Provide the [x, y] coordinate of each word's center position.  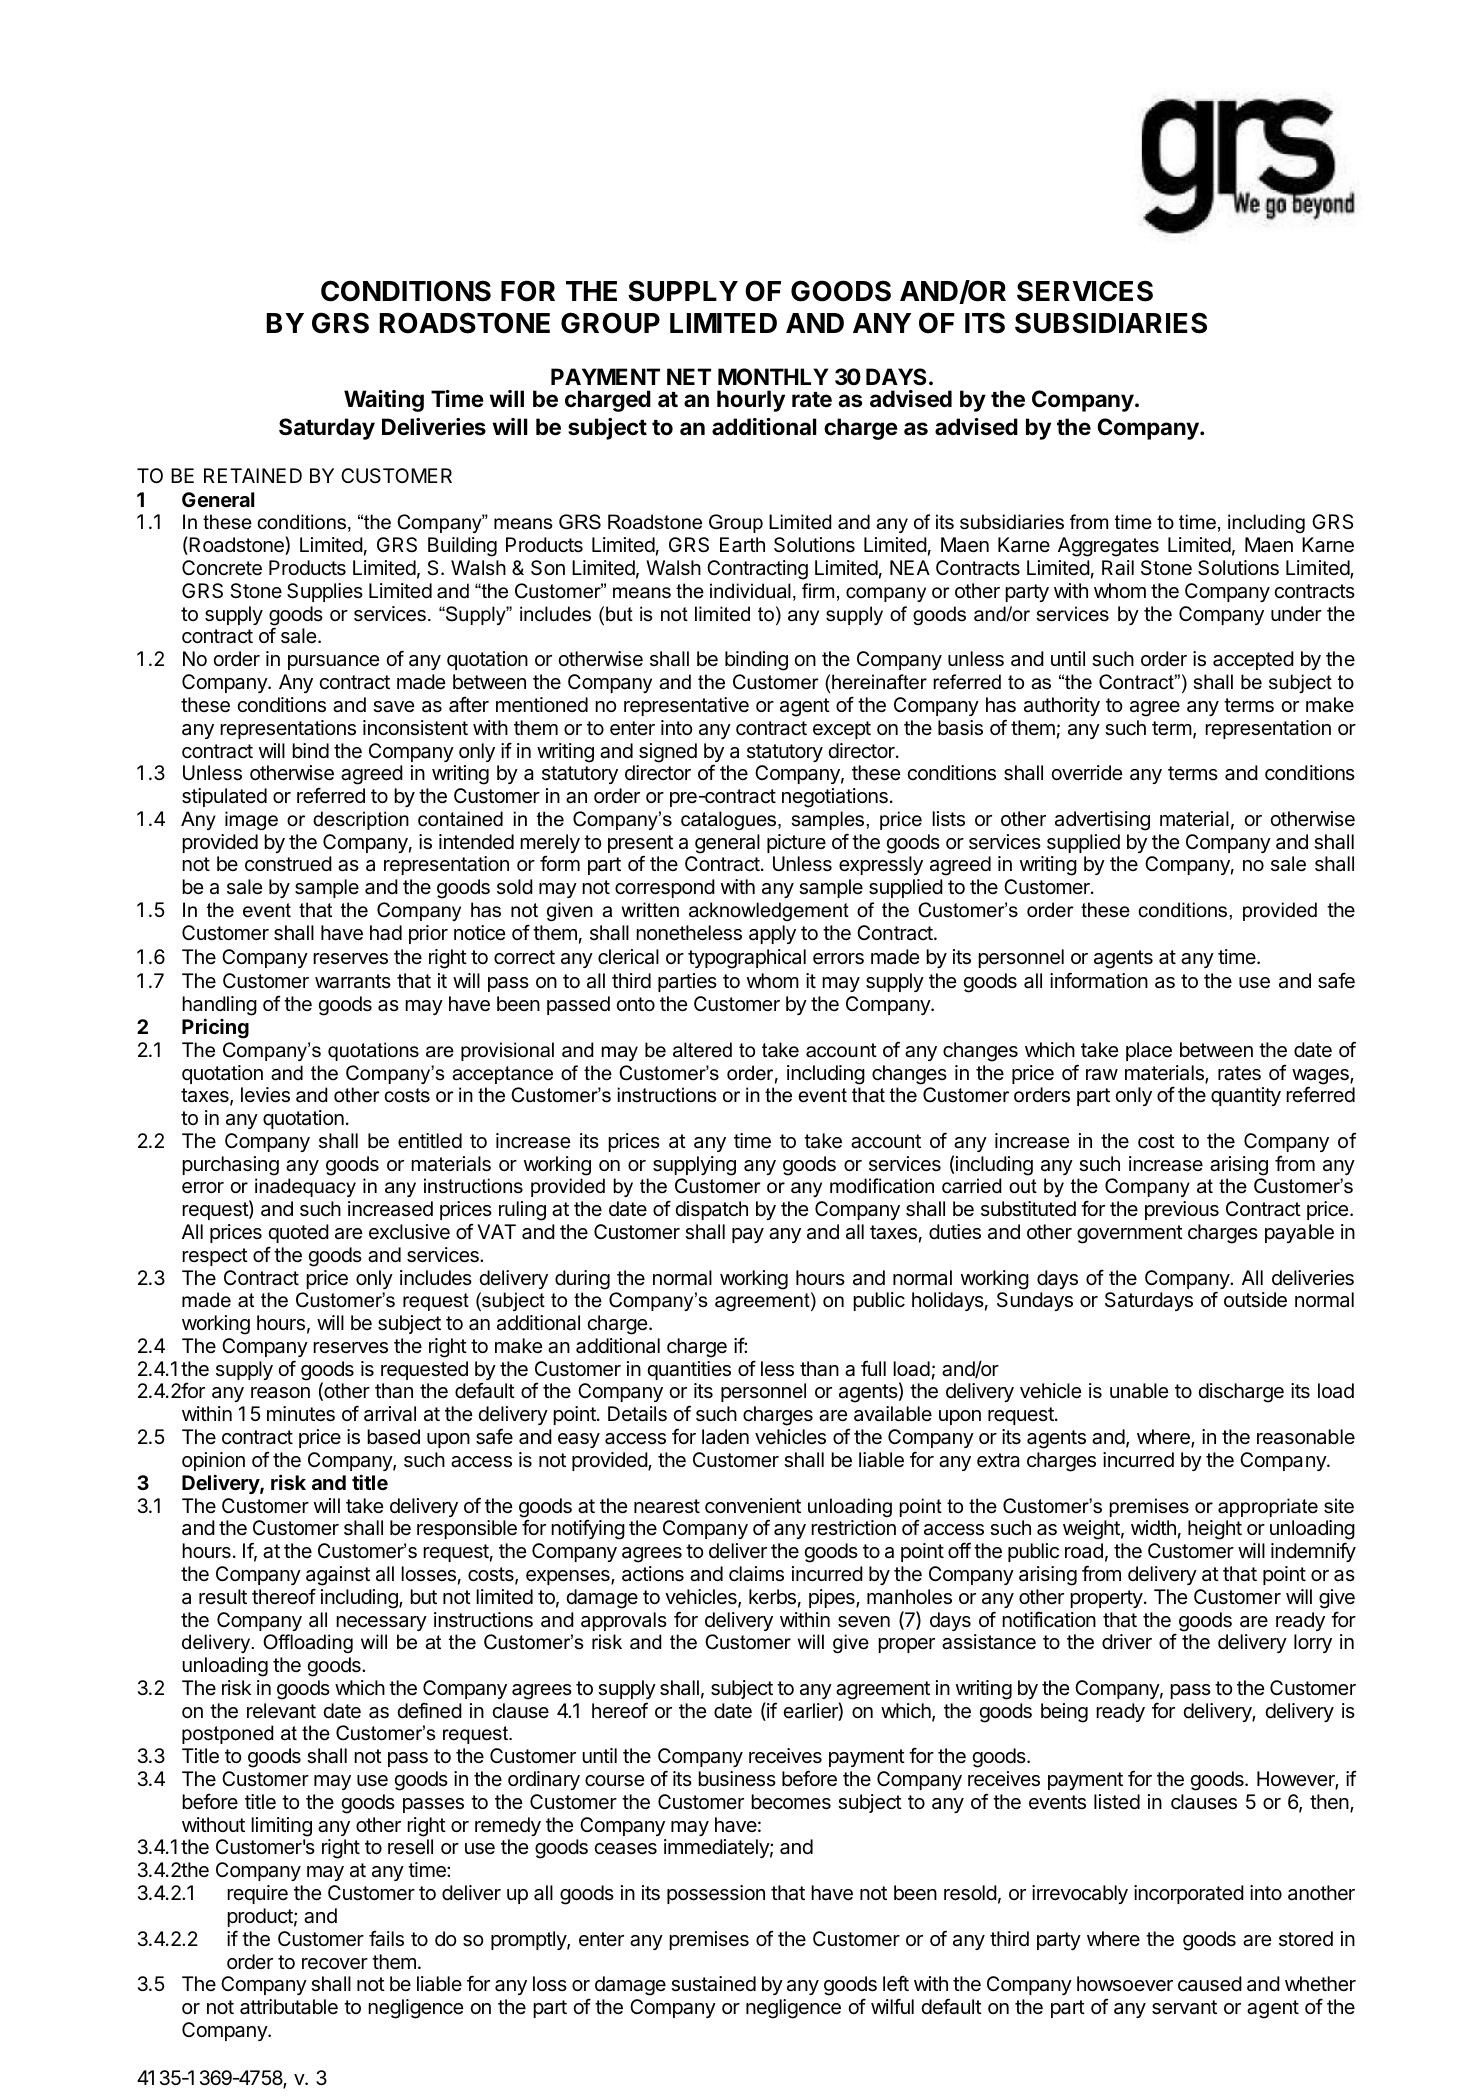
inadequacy [305, 1187]
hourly [751, 401]
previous [1182, 1210]
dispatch [711, 1210]
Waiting [384, 401]
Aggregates [1108, 547]
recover [335, 1964]
